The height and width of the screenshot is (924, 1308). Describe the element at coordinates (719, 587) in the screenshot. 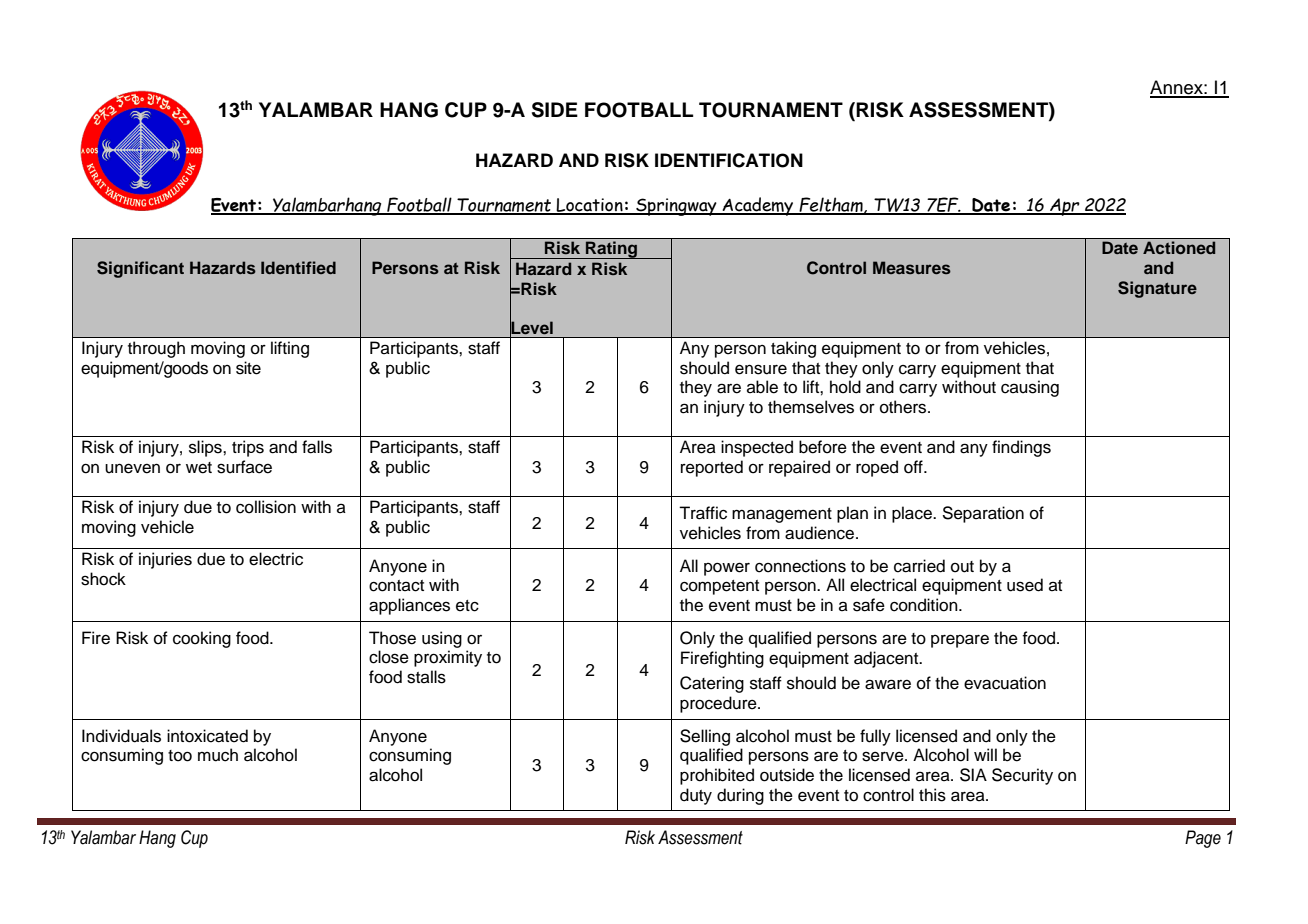

I see `competent` at that location.
